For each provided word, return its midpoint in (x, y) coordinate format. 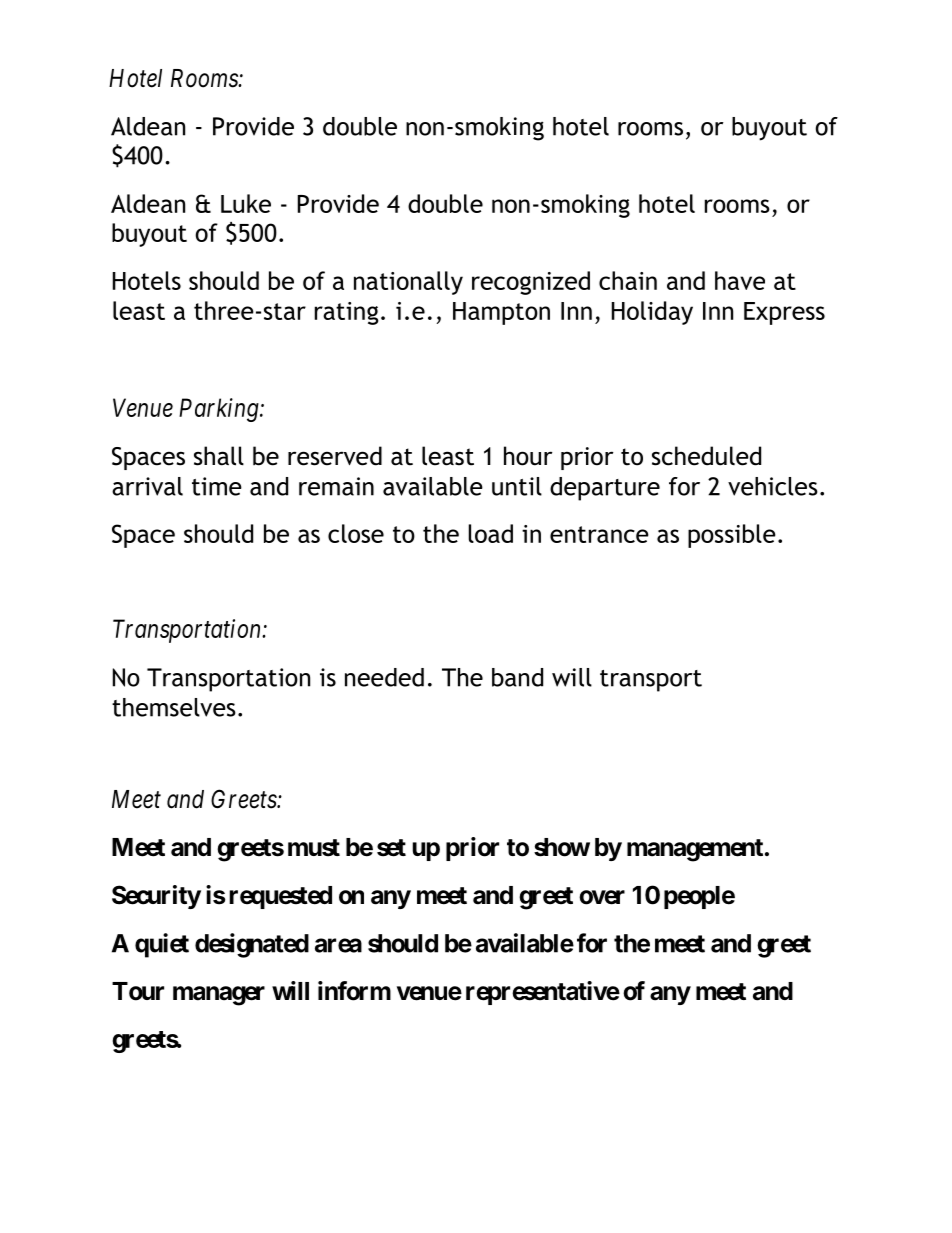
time (217, 486)
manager (219, 996)
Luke (246, 203)
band (517, 677)
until (517, 486)
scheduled (706, 456)
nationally (408, 283)
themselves (174, 707)
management (695, 850)
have (740, 280)
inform (354, 991)
